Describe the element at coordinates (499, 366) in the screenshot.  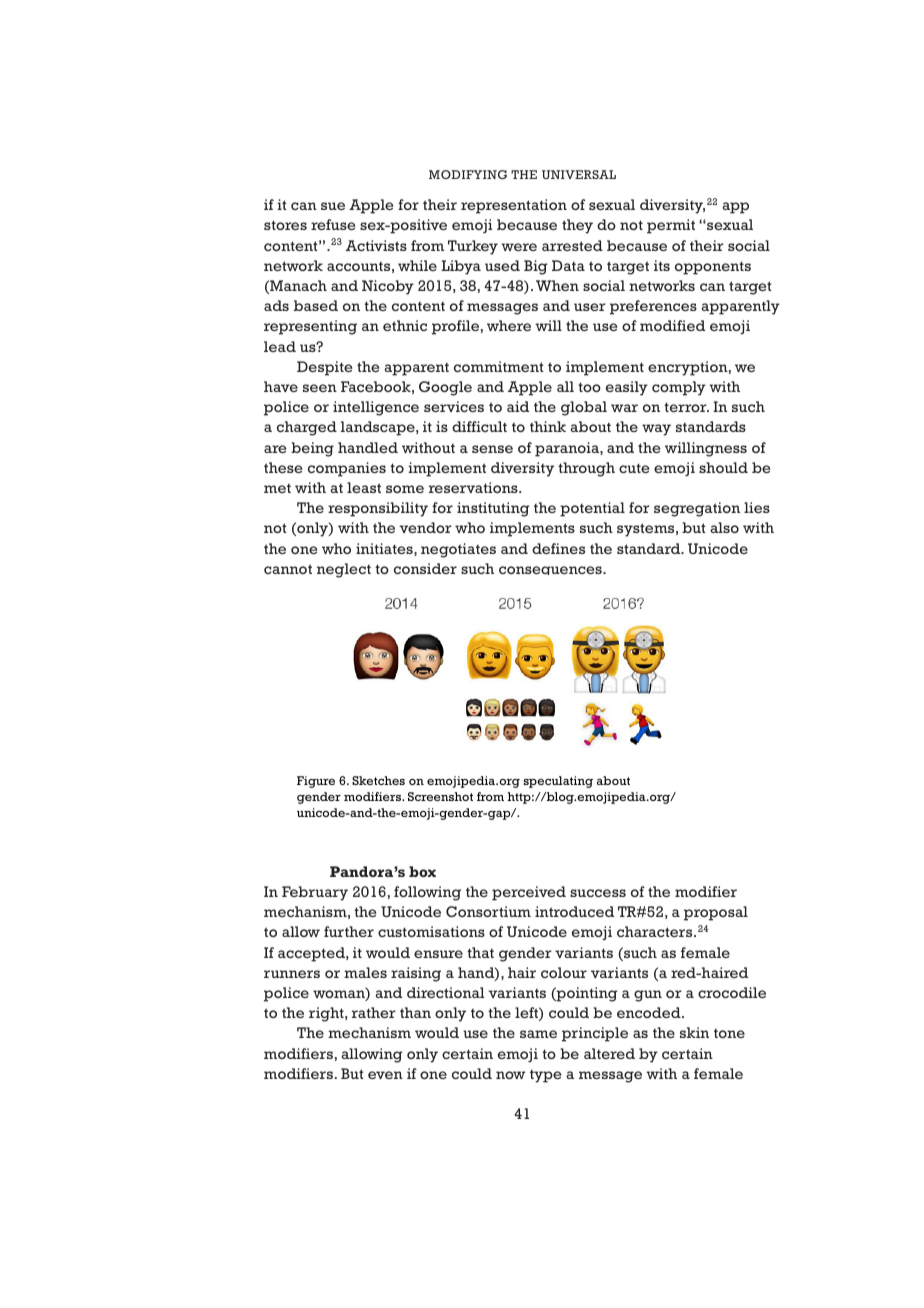
I see `commitment` at that location.
